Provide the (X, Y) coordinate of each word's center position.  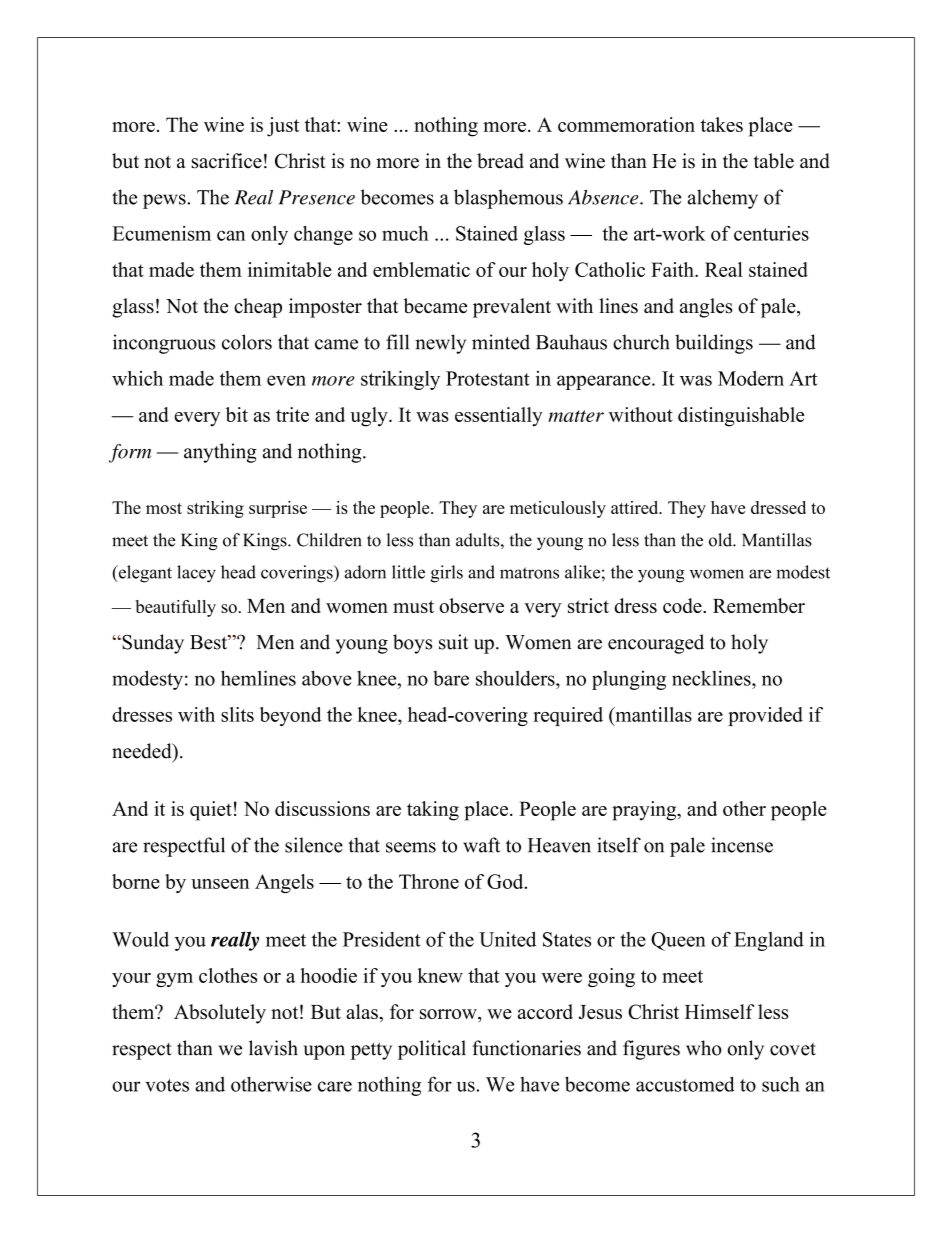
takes (722, 124)
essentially (499, 417)
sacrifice (227, 161)
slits (237, 714)
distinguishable (741, 417)
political (432, 1050)
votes (167, 1085)
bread (500, 161)
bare (451, 678)
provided (765, 716)
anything (220, 453)
